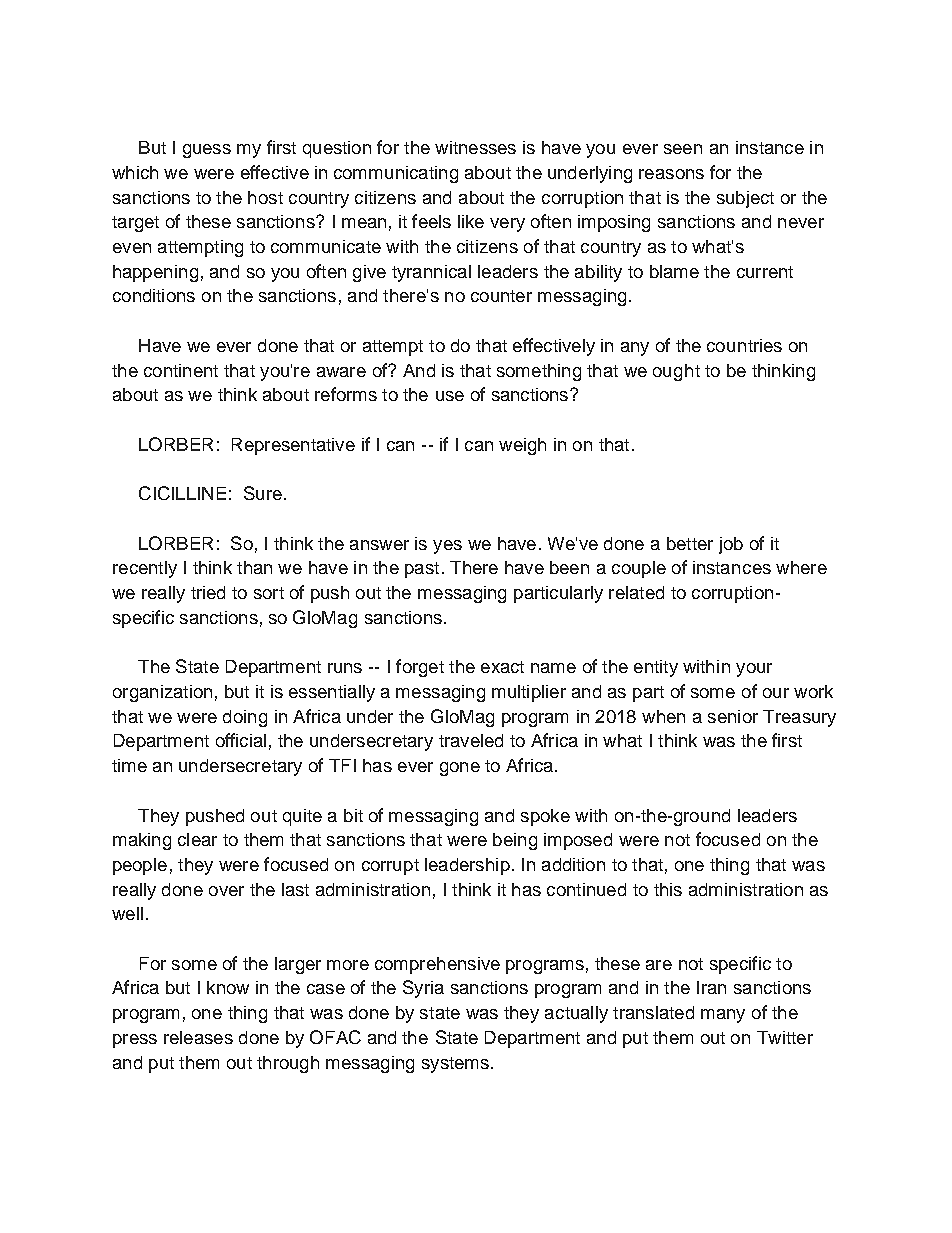 The width and height of the page is (952, 1233). What do you see at coordinates (207, 151) in the page?
I see `guess` at bounding box center [207, 151].
